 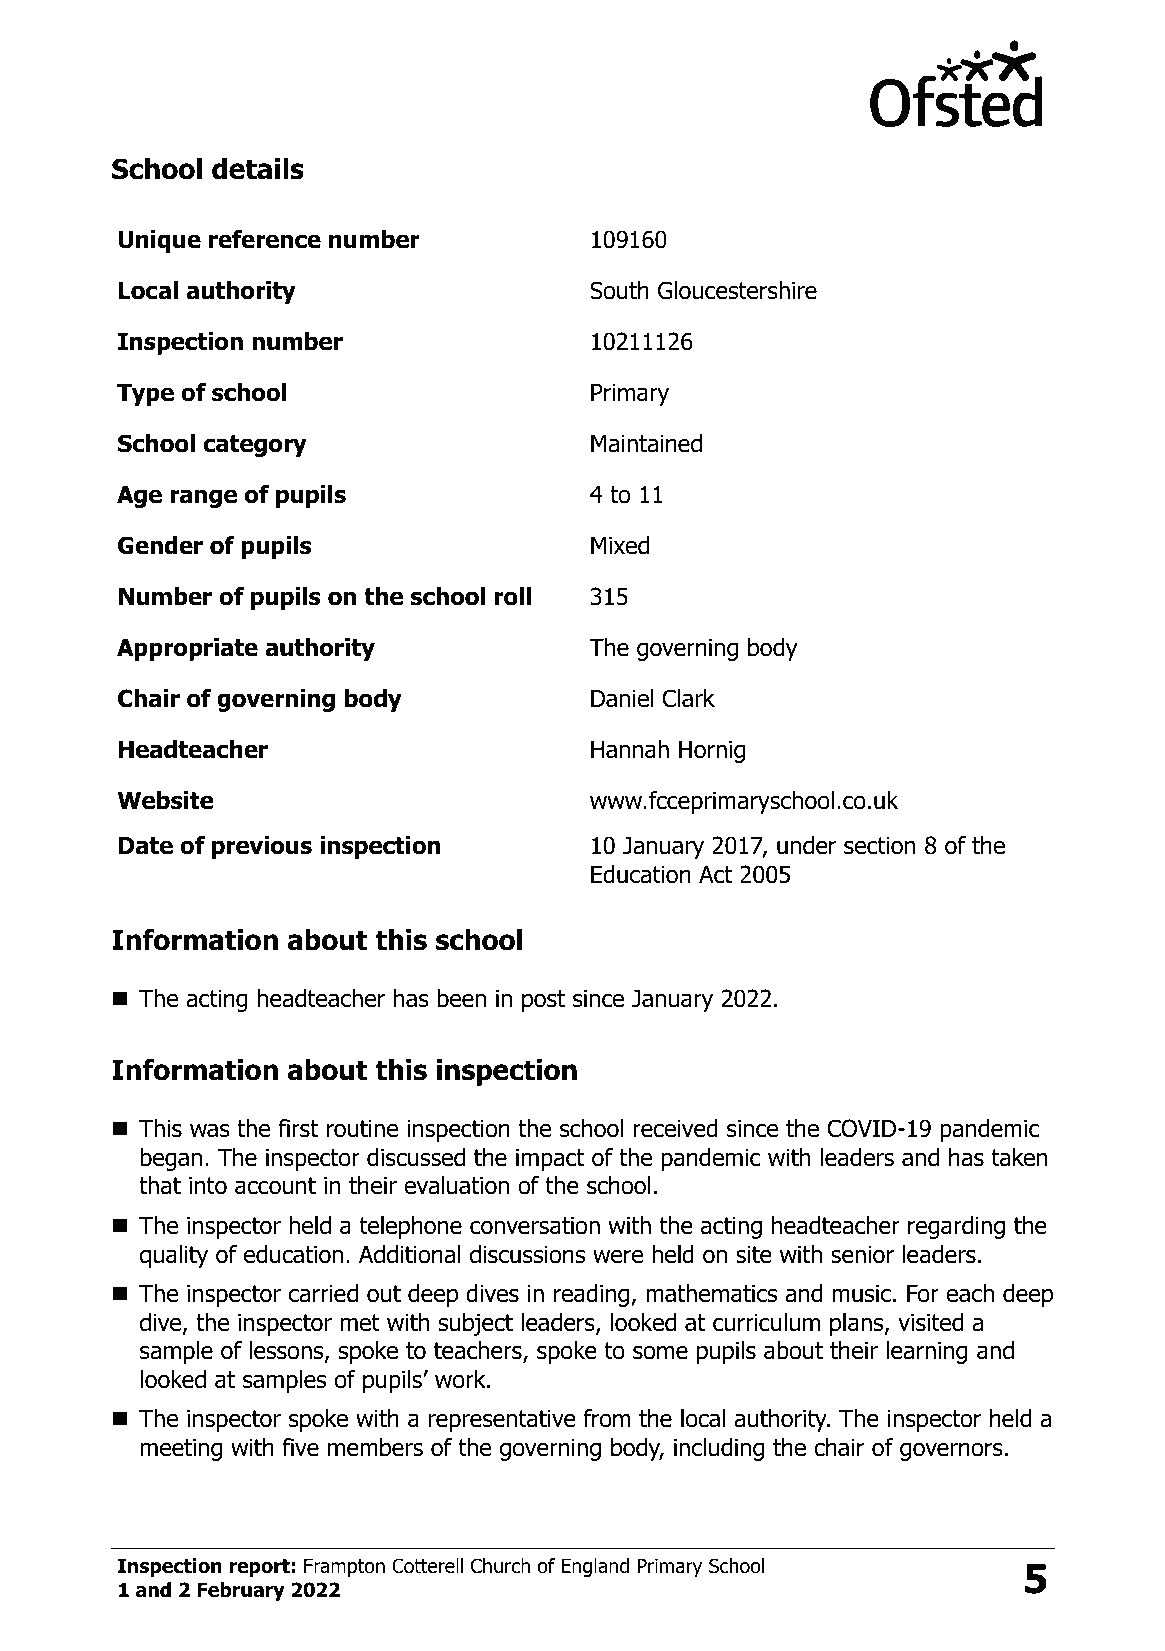 I want to click on section, so click(x=880, y=845).
